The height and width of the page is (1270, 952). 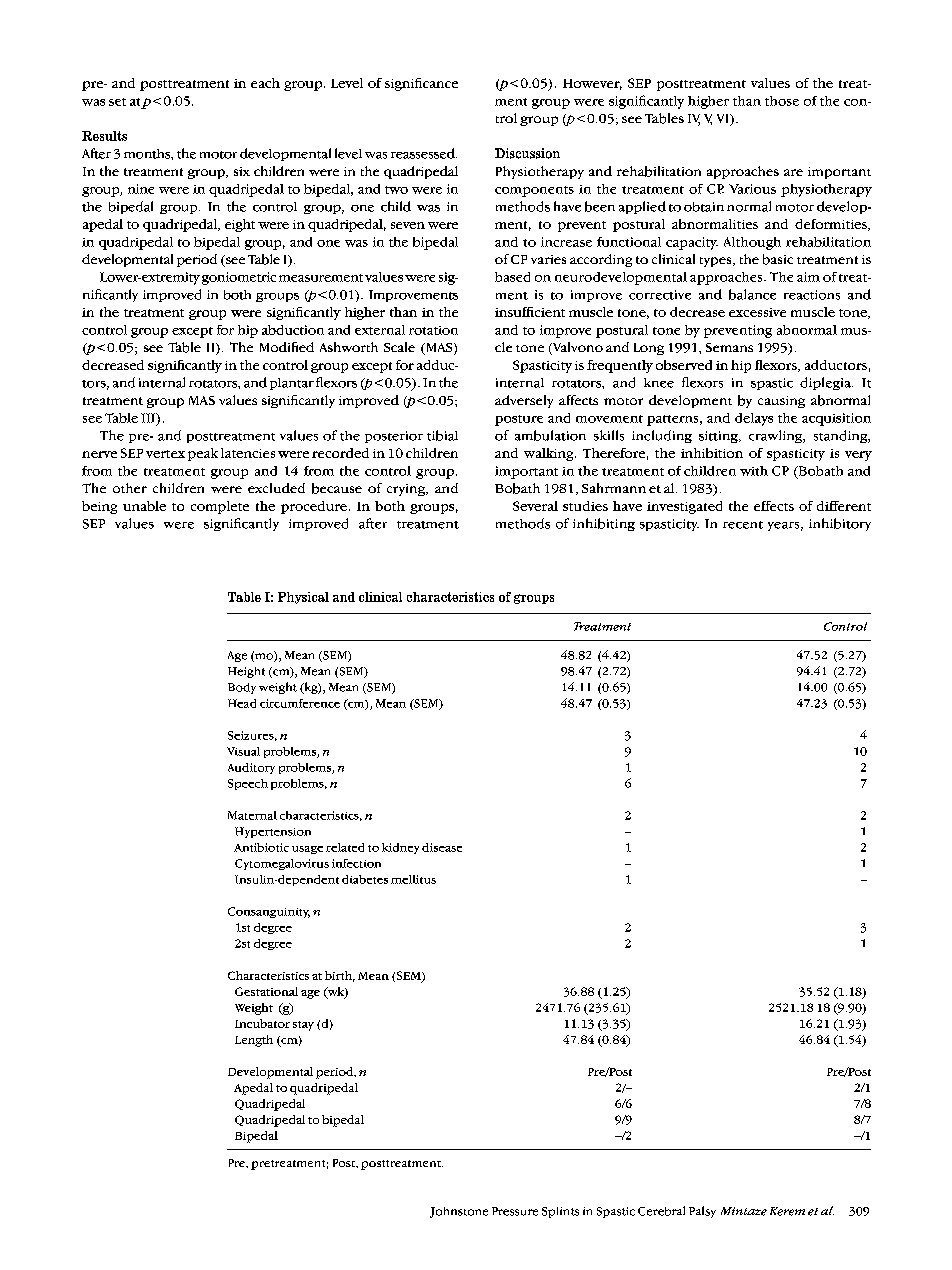 What do you see at coordinates (515, 1211) in the page?
I see `Pressure` at bounding box center [515, 1211].
